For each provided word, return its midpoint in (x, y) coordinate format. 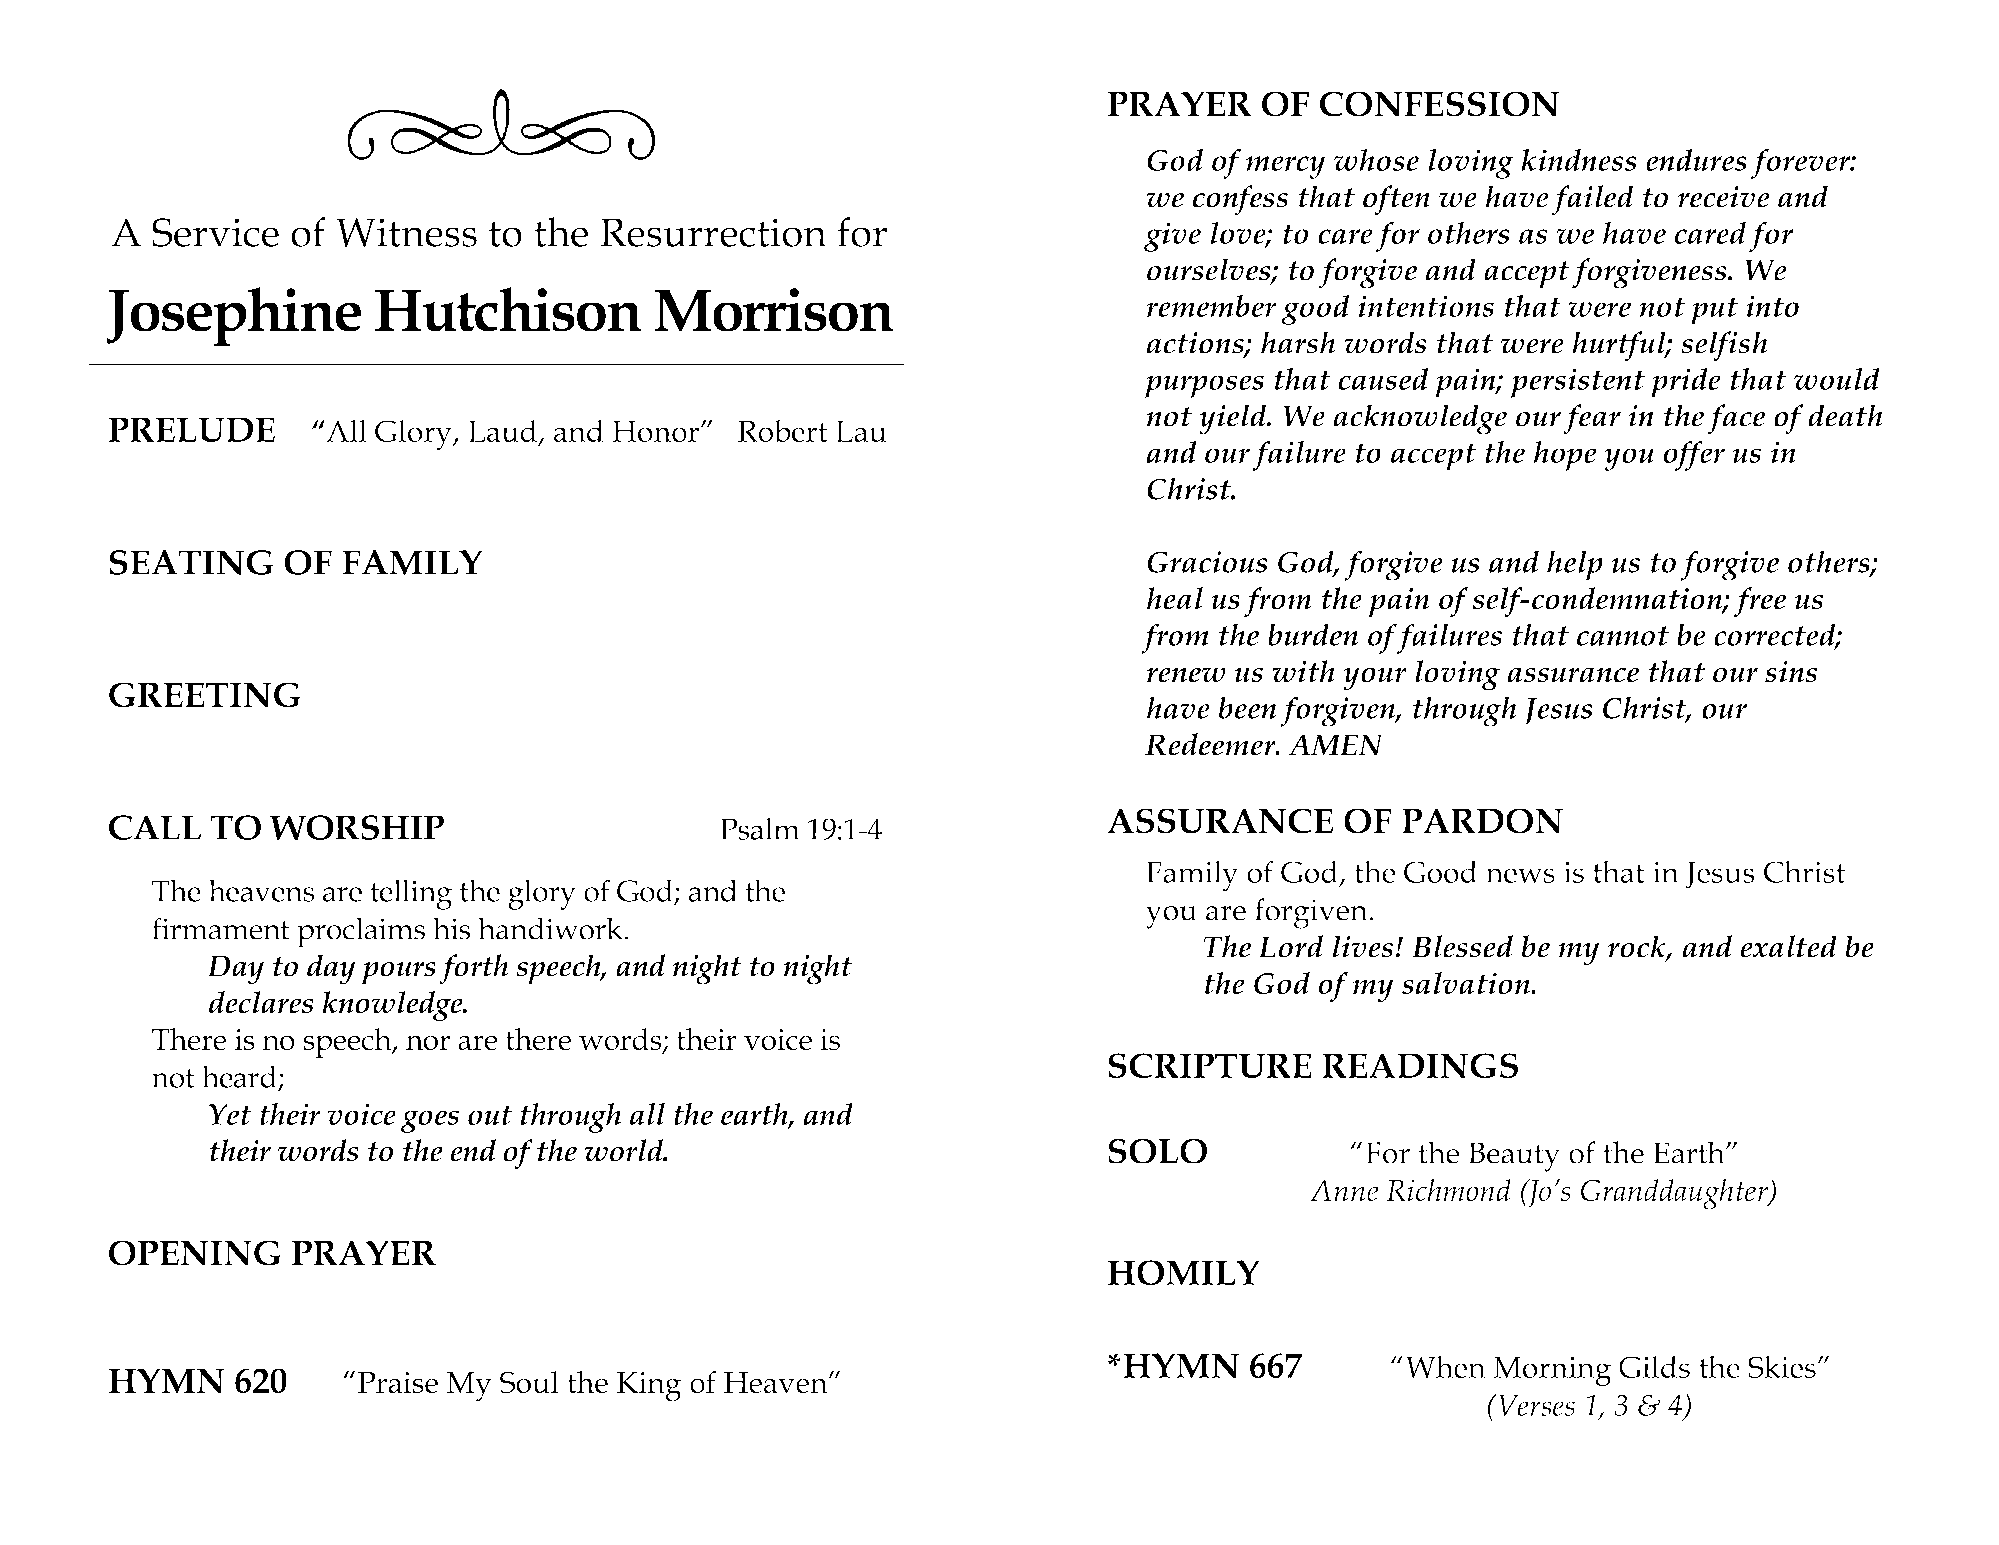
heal (1174, 598)
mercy (1285, 167)
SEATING (191, 562)
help (1575, 565)
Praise (398, 1383)
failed (1592, 200)
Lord (1291, 946)
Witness (406, 232)
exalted (1788, 946)
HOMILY (1183, 1272)
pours (399, 973)
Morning (1552, 1372)
